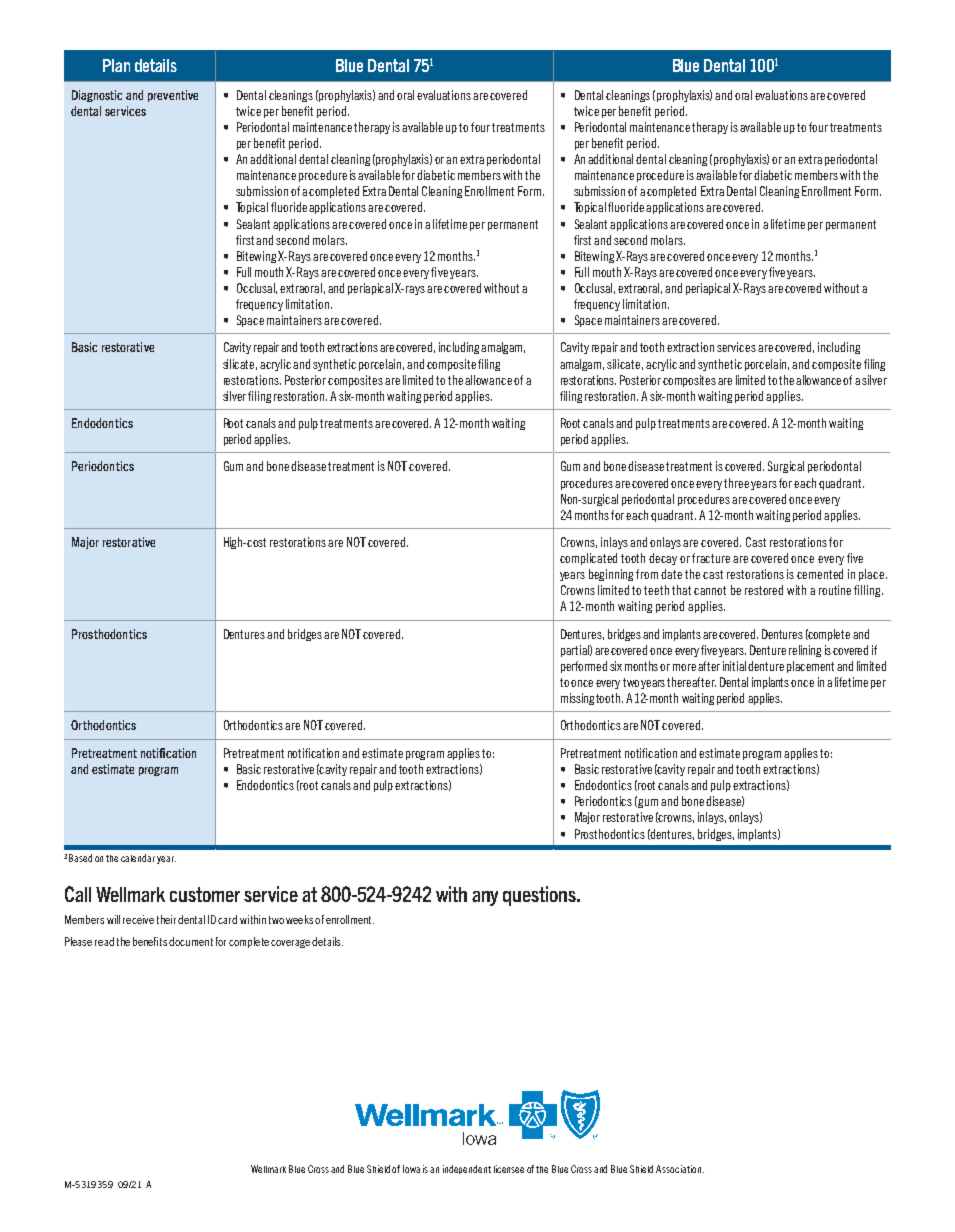 The image size is (955, 1232). What do you see at coordinates (613, 575) in the screenshot?
I see `beginning` at bounding box center [613, 575].
